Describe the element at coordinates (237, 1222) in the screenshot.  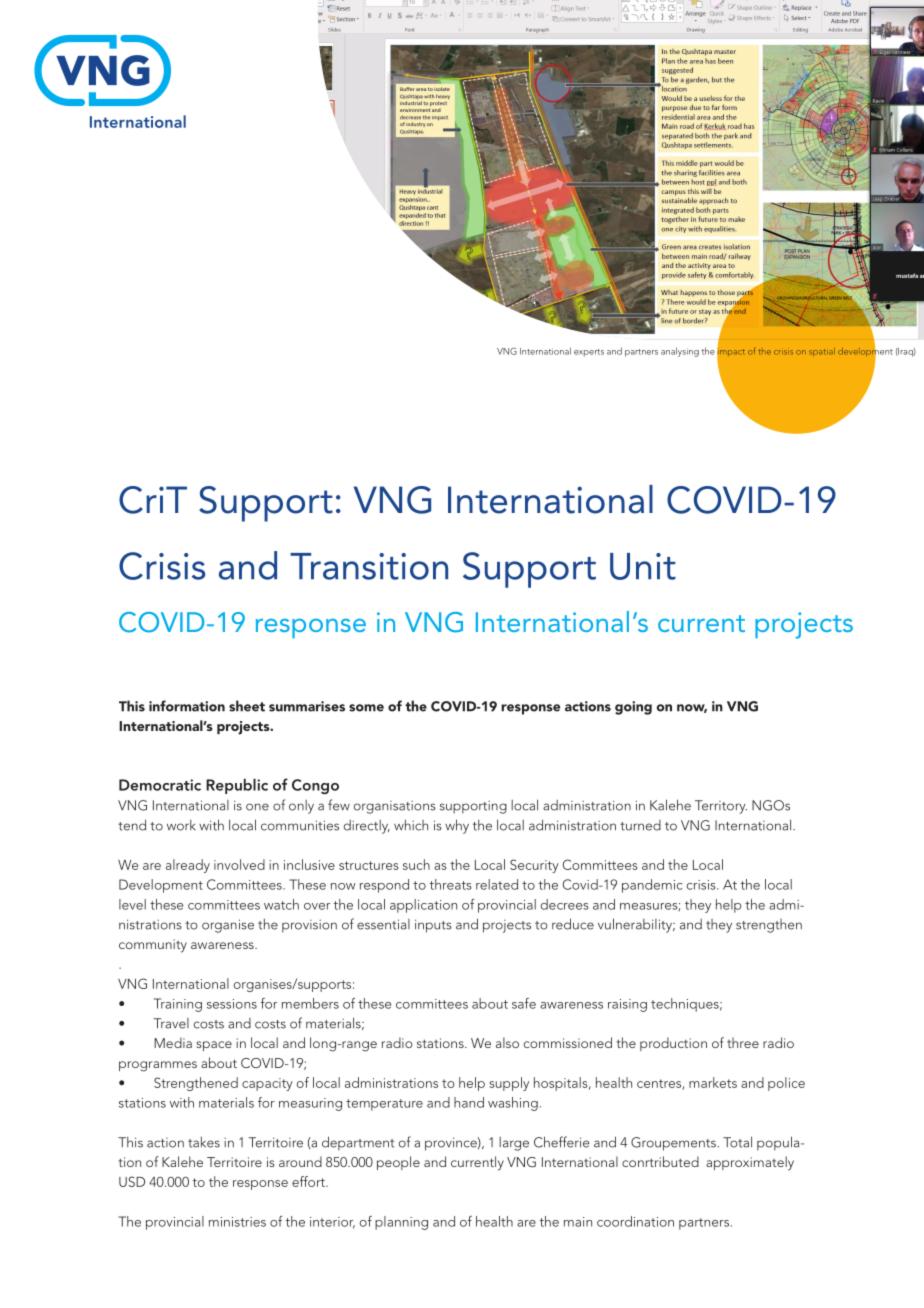
I see `ministries` at that location.
